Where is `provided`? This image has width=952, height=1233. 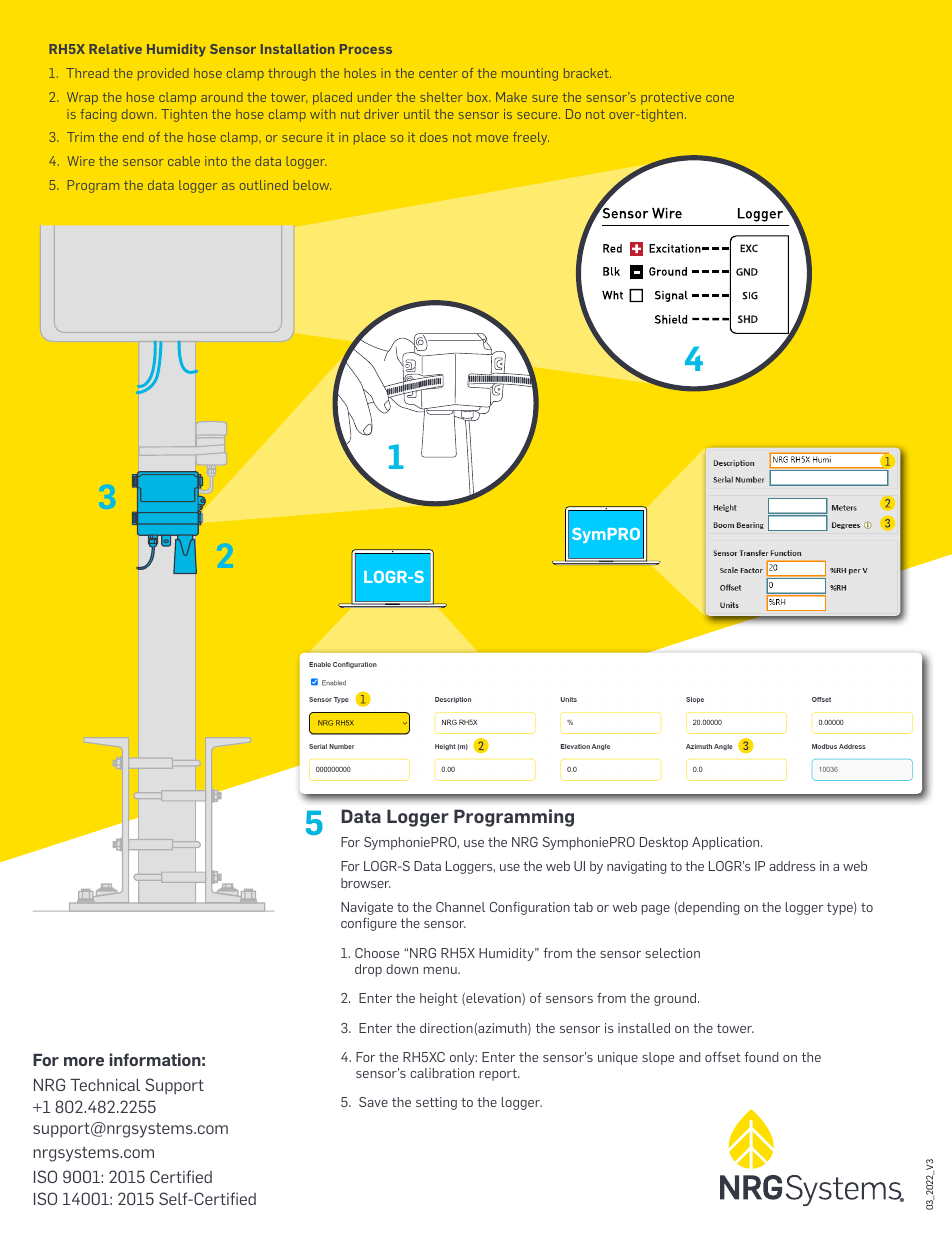 provided is located at coordinates (163, 74).
